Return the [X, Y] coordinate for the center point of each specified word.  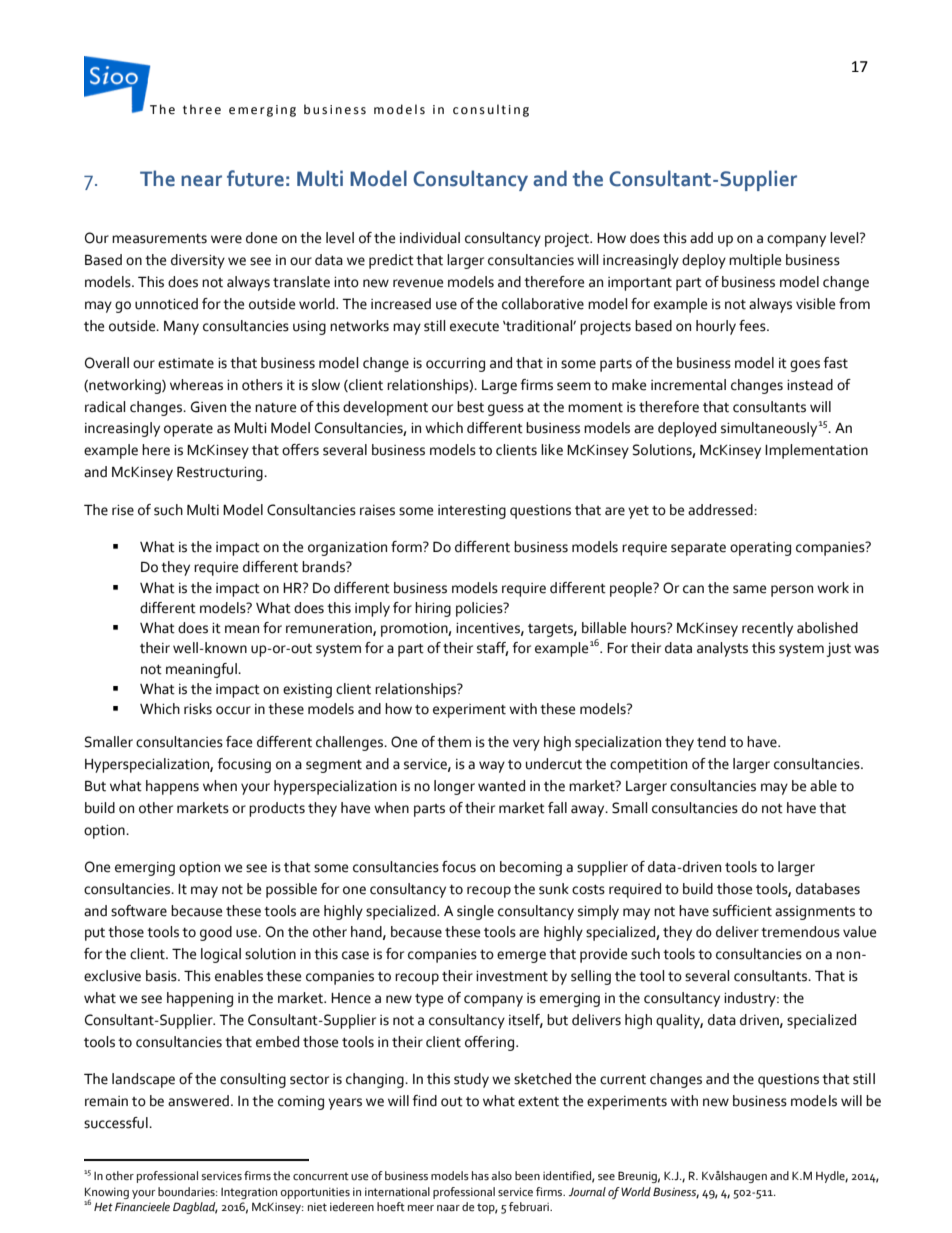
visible [815, 304]
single [475, 912]
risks [198, 709]
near [201, 181]
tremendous [800, 932]
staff [492, 649]
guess [506, 410]
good [216, 933]
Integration [249, 1193]
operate [188, 430]
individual [430, 238]
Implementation [816, 451]
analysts [722, 649]
